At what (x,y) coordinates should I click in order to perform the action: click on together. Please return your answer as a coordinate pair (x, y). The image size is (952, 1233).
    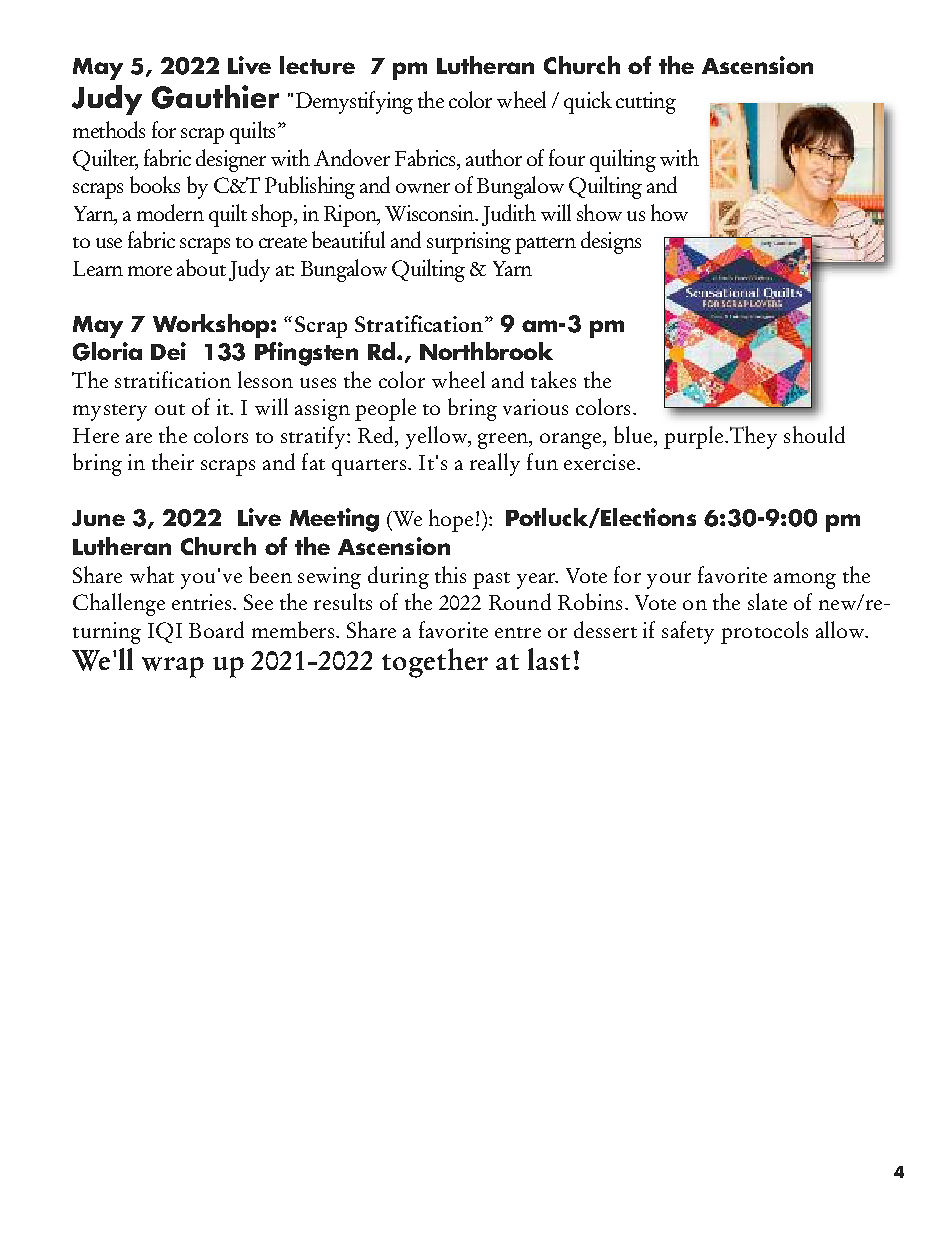
    Looking at the image, I should click on (435, 663).
